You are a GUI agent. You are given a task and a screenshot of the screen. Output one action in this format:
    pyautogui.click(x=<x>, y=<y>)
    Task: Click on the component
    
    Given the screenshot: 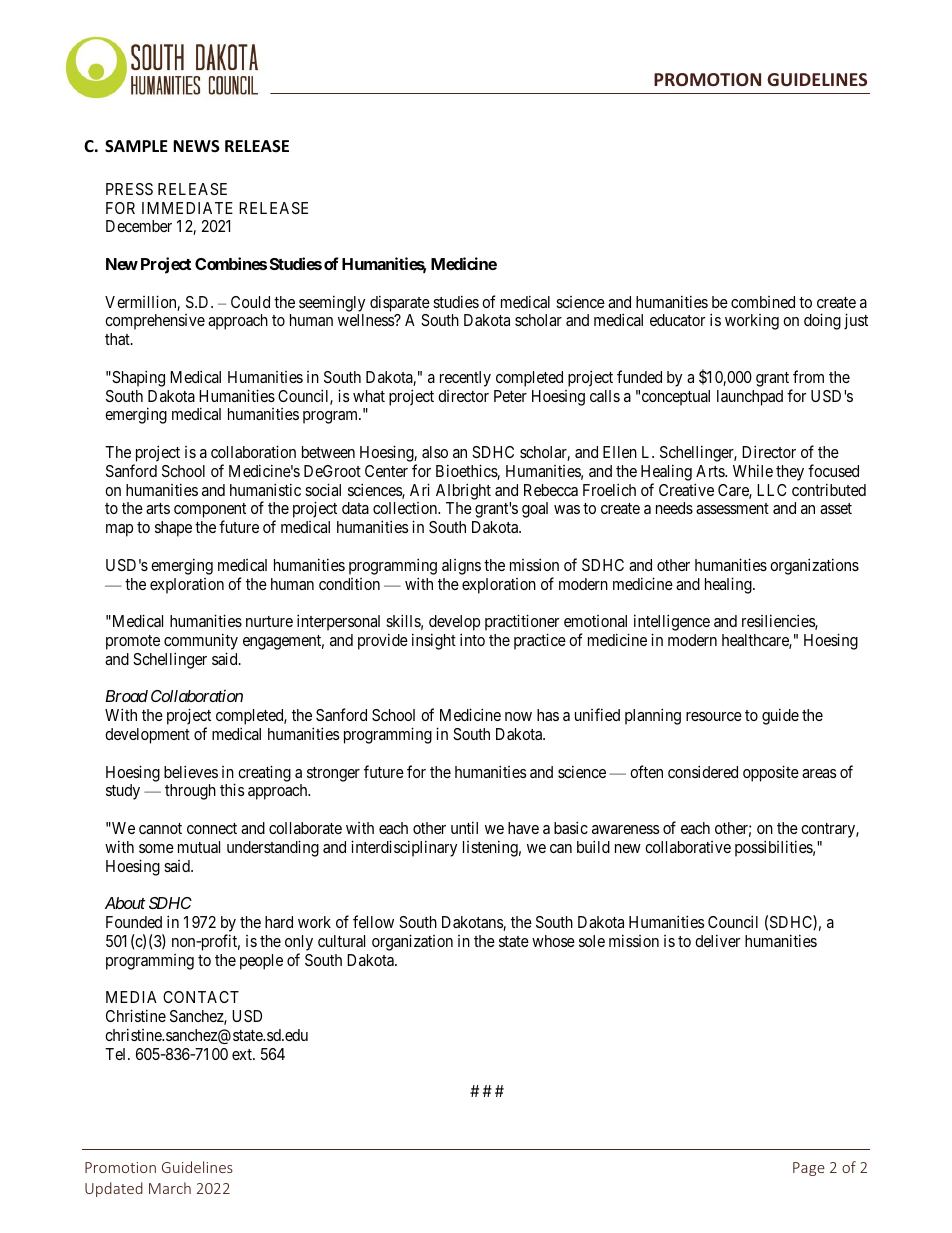 What is the action you would take?
    pyautogui.click(x=210, y=512)
